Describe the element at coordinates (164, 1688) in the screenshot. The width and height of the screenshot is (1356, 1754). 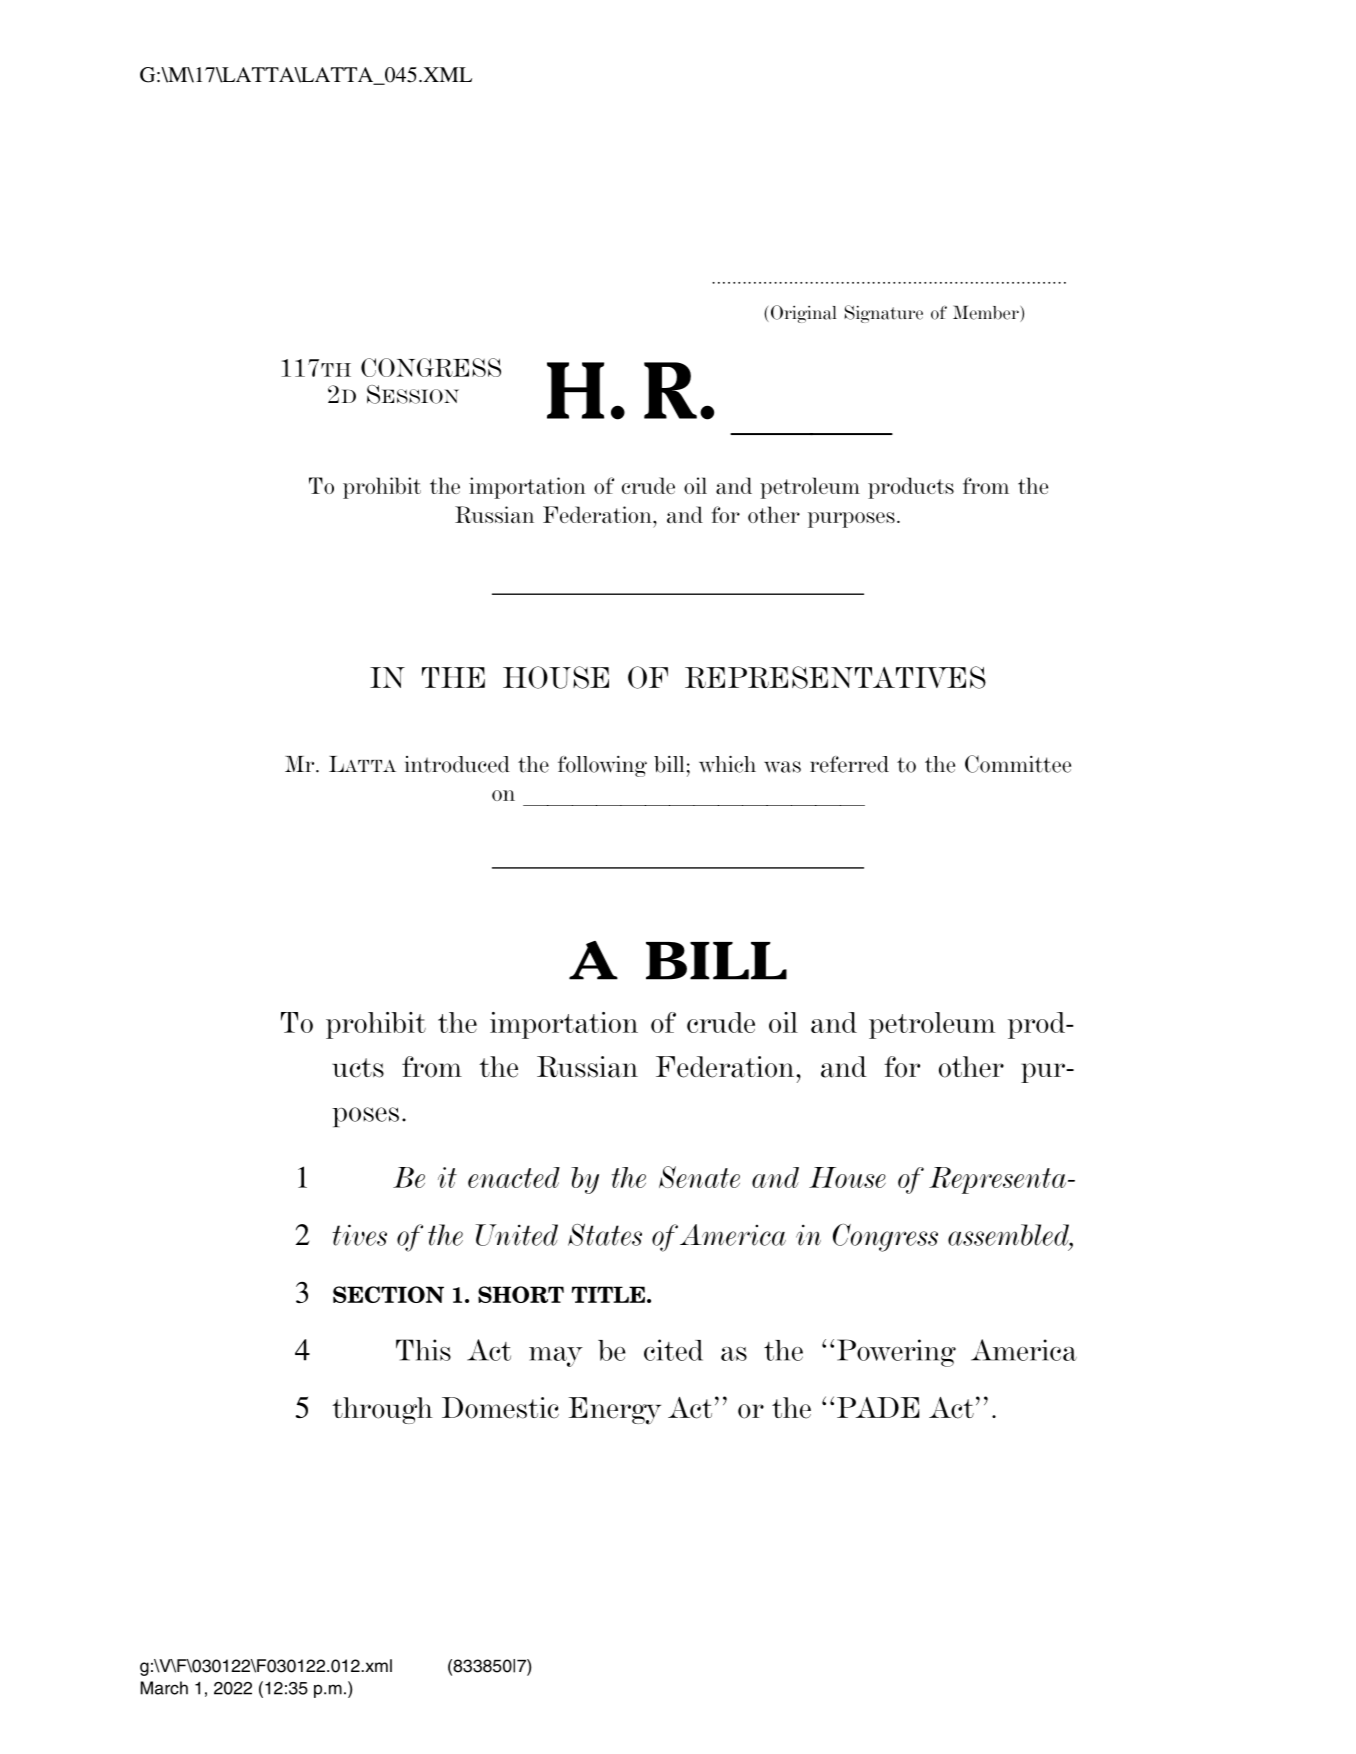
I see `March` at that location.
